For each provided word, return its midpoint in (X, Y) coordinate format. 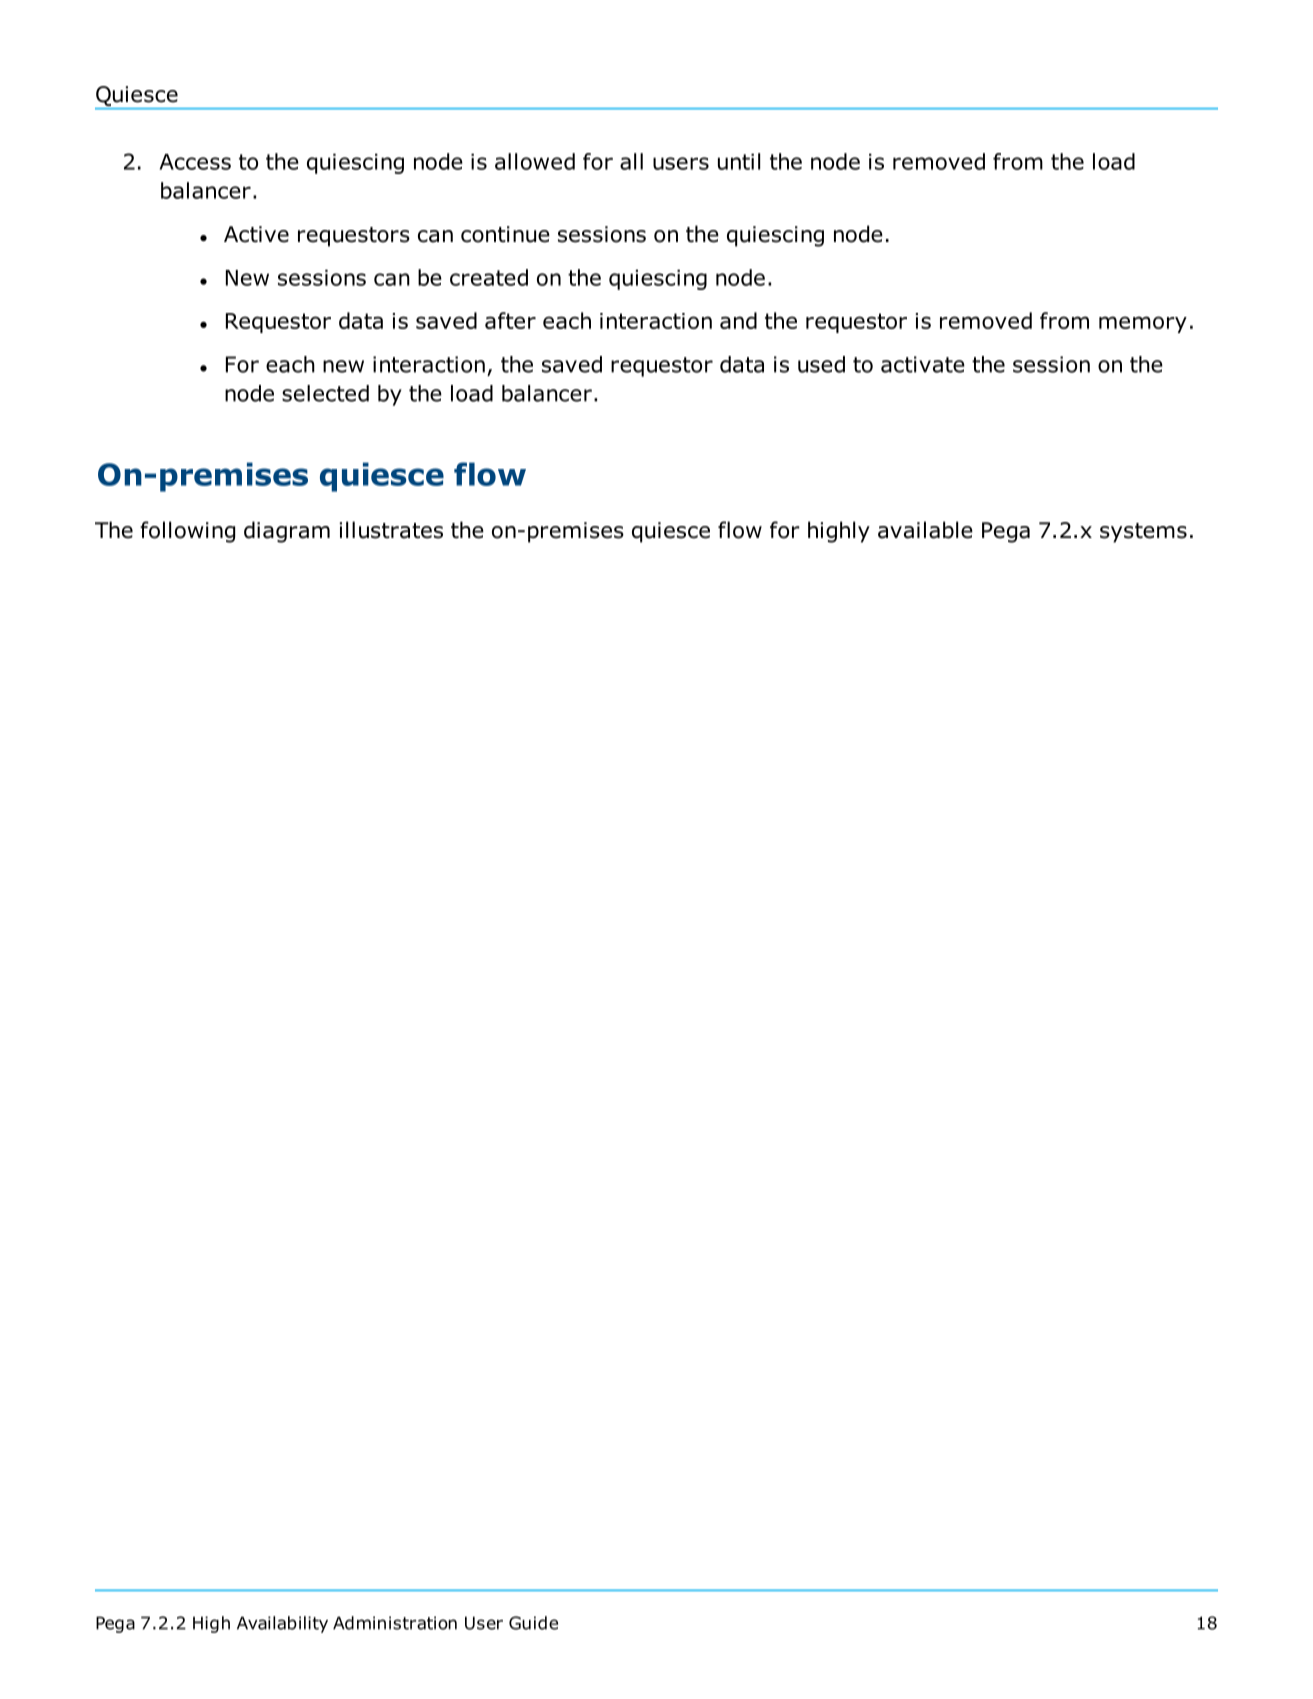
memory (1143, 324)
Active (256, 234)
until (739, 161)
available (925, 530)
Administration (395, 1623)
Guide (533, 1623)
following (187, 532)
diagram (287, 532)
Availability (282, 1624)
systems (1143, 533)
